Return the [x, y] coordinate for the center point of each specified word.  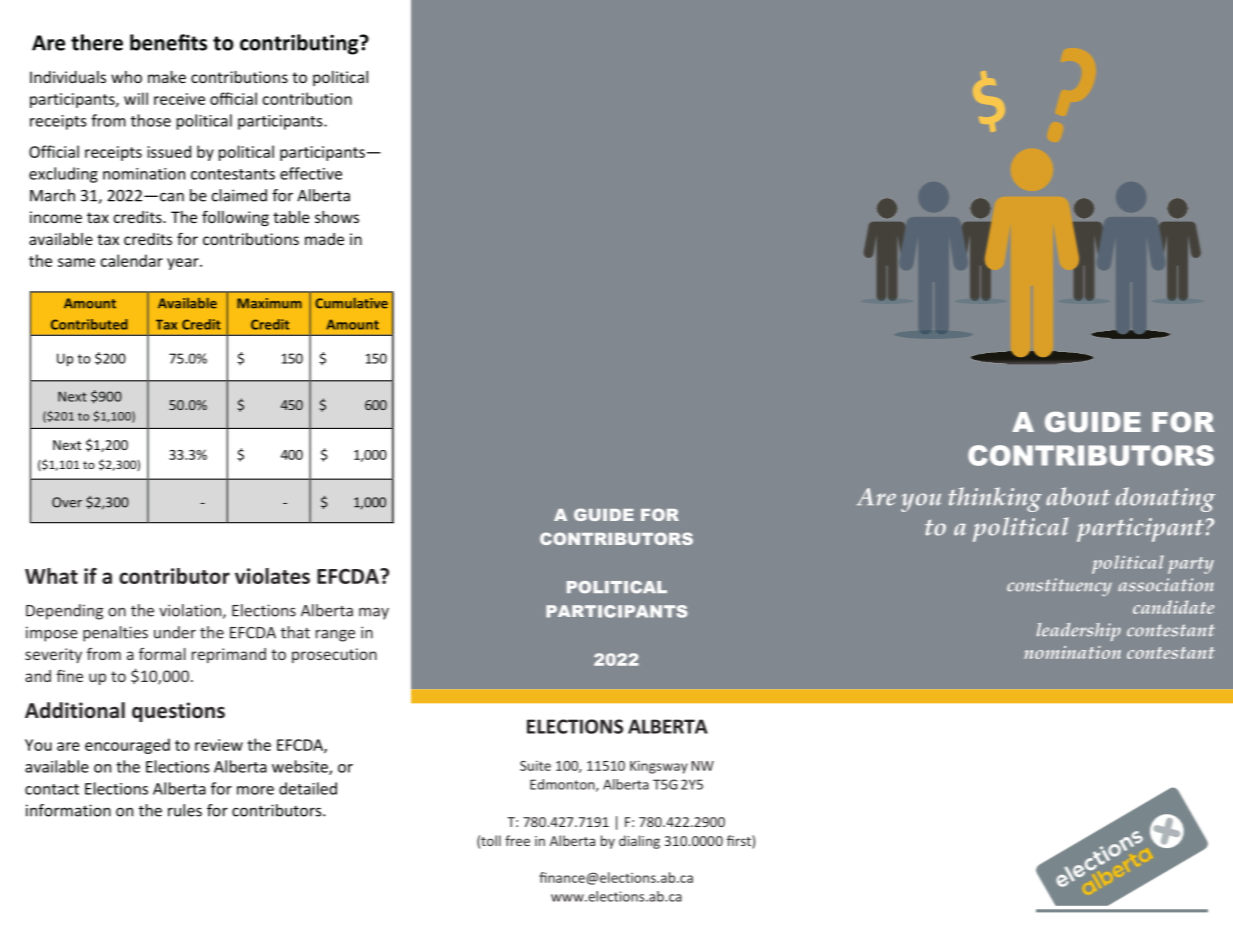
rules [185, 810]
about [1078, 496]
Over [67, 502]
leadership [1079, 632]
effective [311, 173]
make [167, 77]
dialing [639, 842]
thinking [995, 499]
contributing [300, 44]
